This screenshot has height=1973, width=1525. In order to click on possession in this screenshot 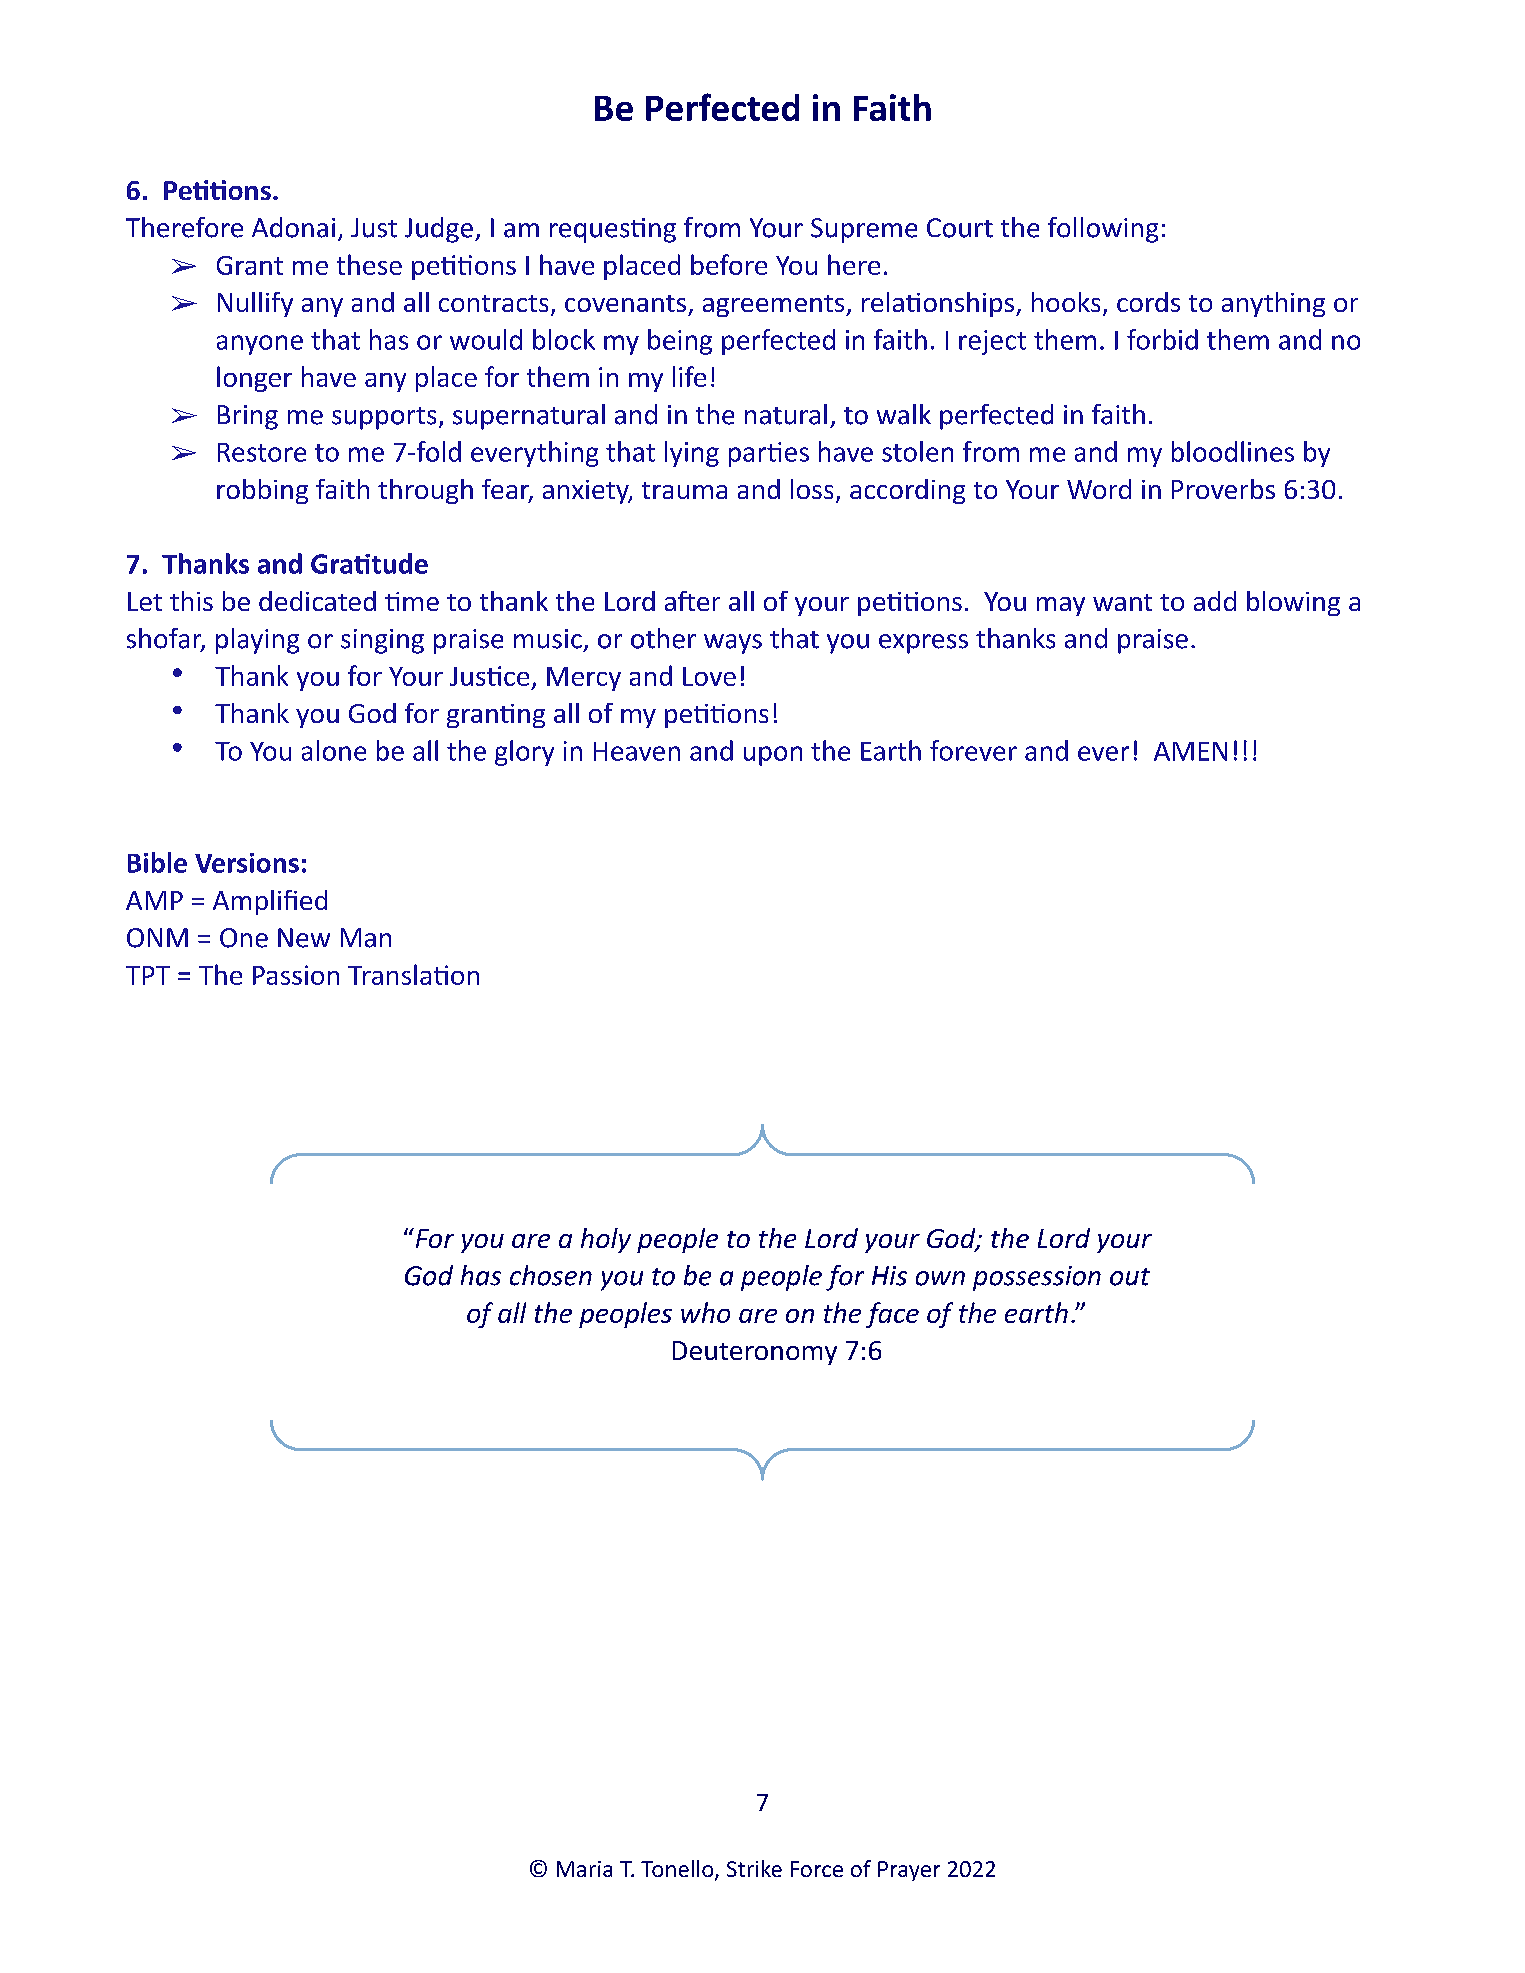, I will do `click(1037, 1278)`.
